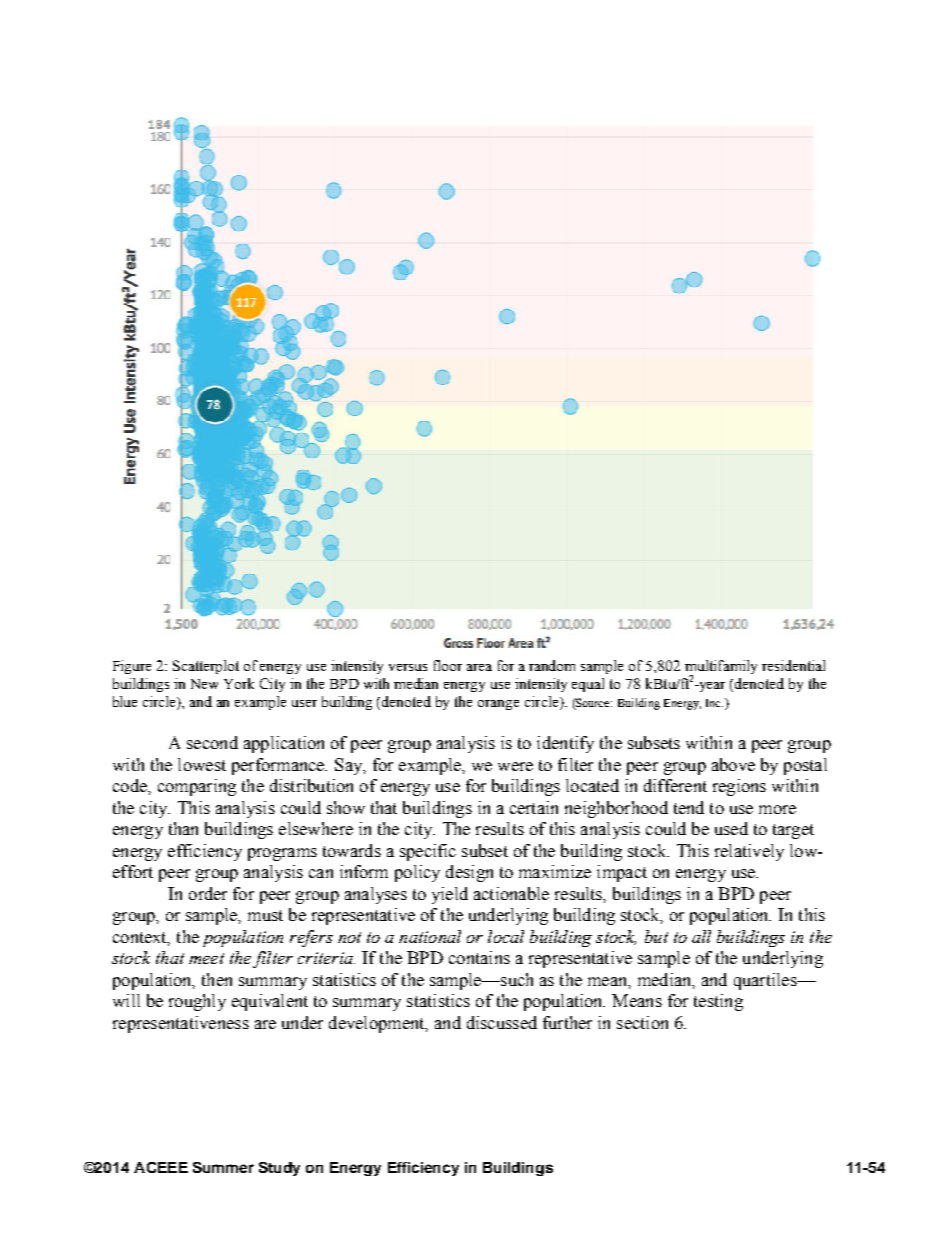 This document has width=952, height=1233. Describe the element at coordinates (479, 667) in the document. I see `area` at that location.
